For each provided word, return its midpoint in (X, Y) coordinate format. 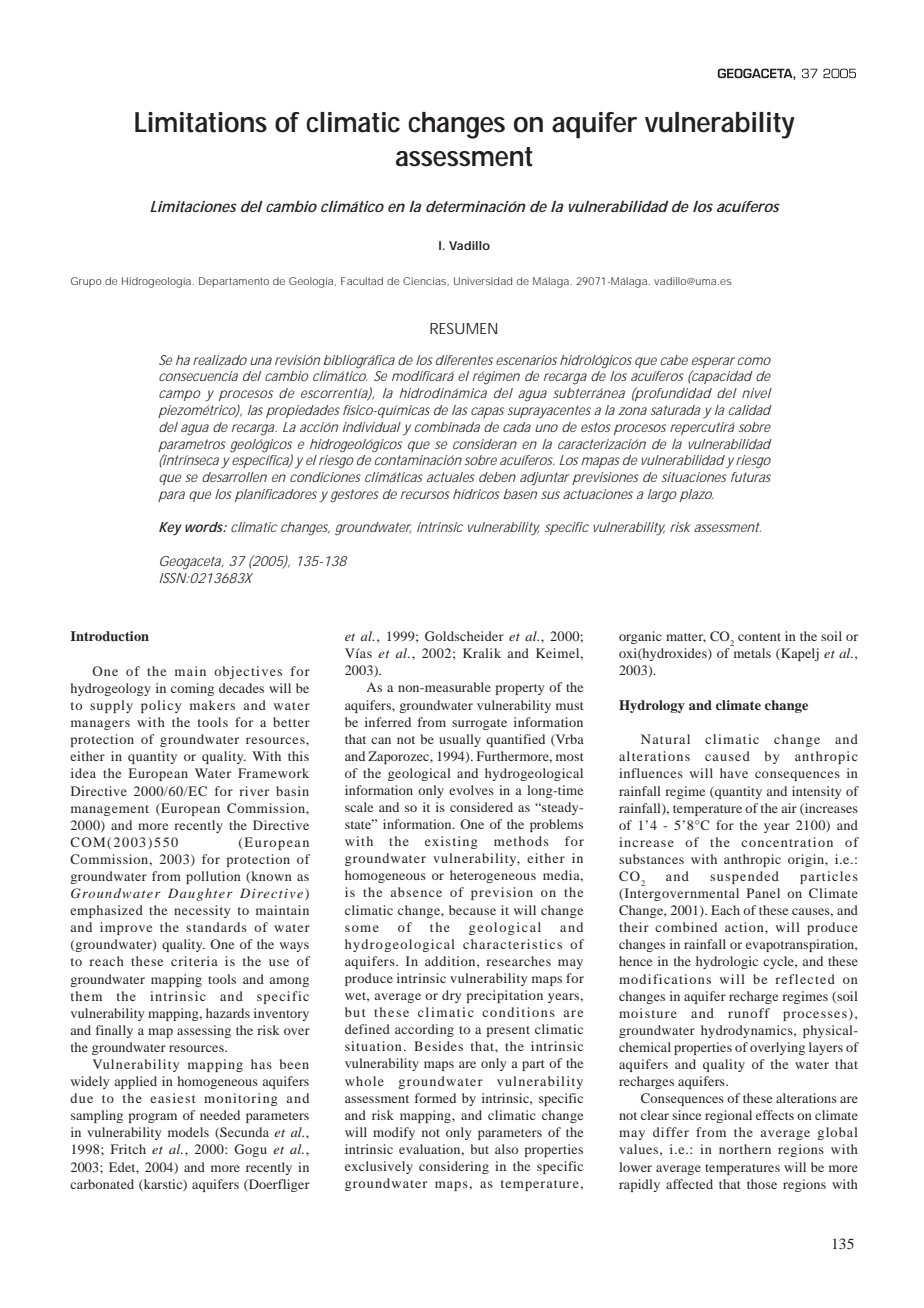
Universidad (483, 281)
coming (192, 689)
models (188, 1132)
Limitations (201, 122)
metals (752, 653)
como (754, 361)
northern (745, 1149)
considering (454, 1167)
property (519, 689)
